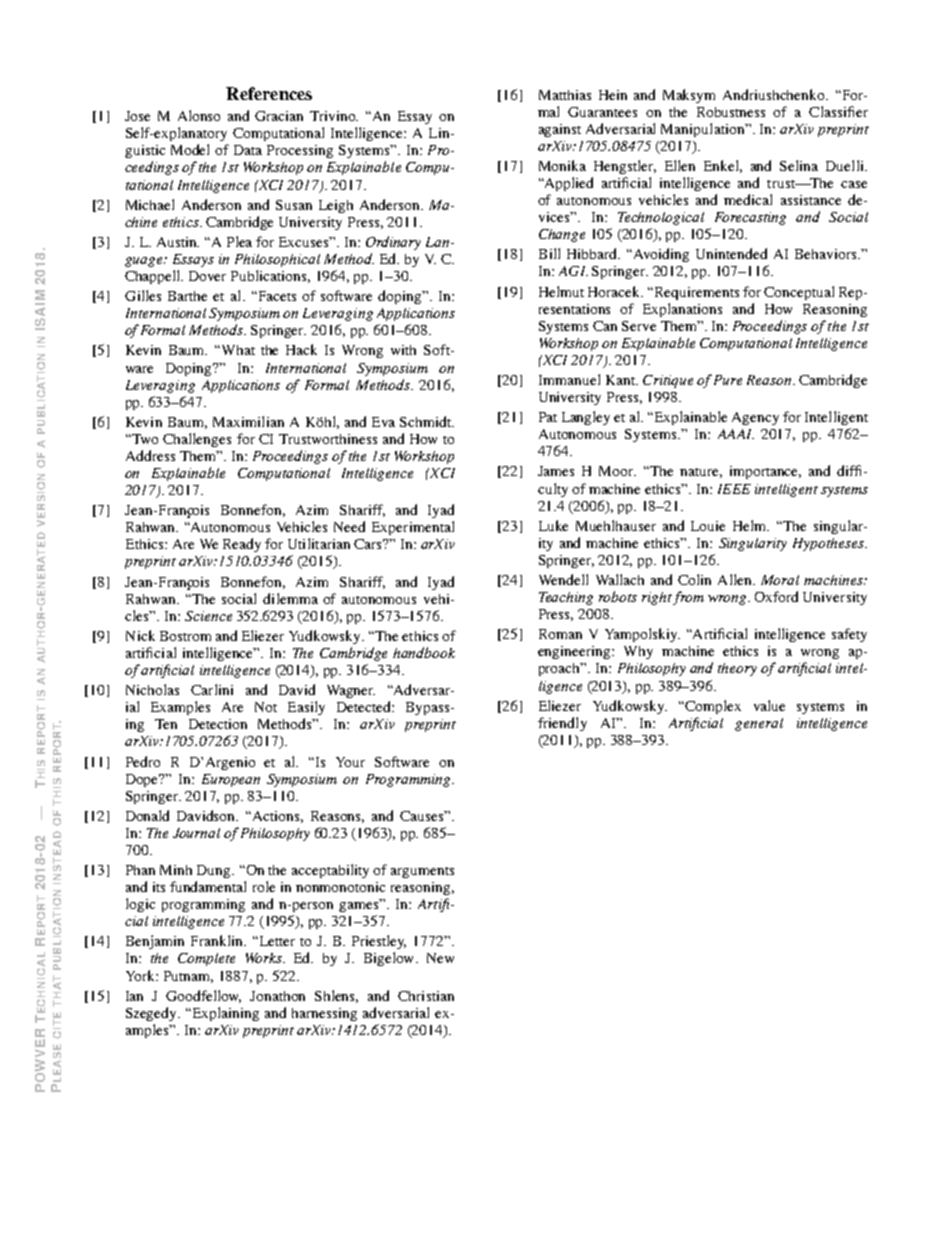  I want to click on Luke, so click(553, 525).
